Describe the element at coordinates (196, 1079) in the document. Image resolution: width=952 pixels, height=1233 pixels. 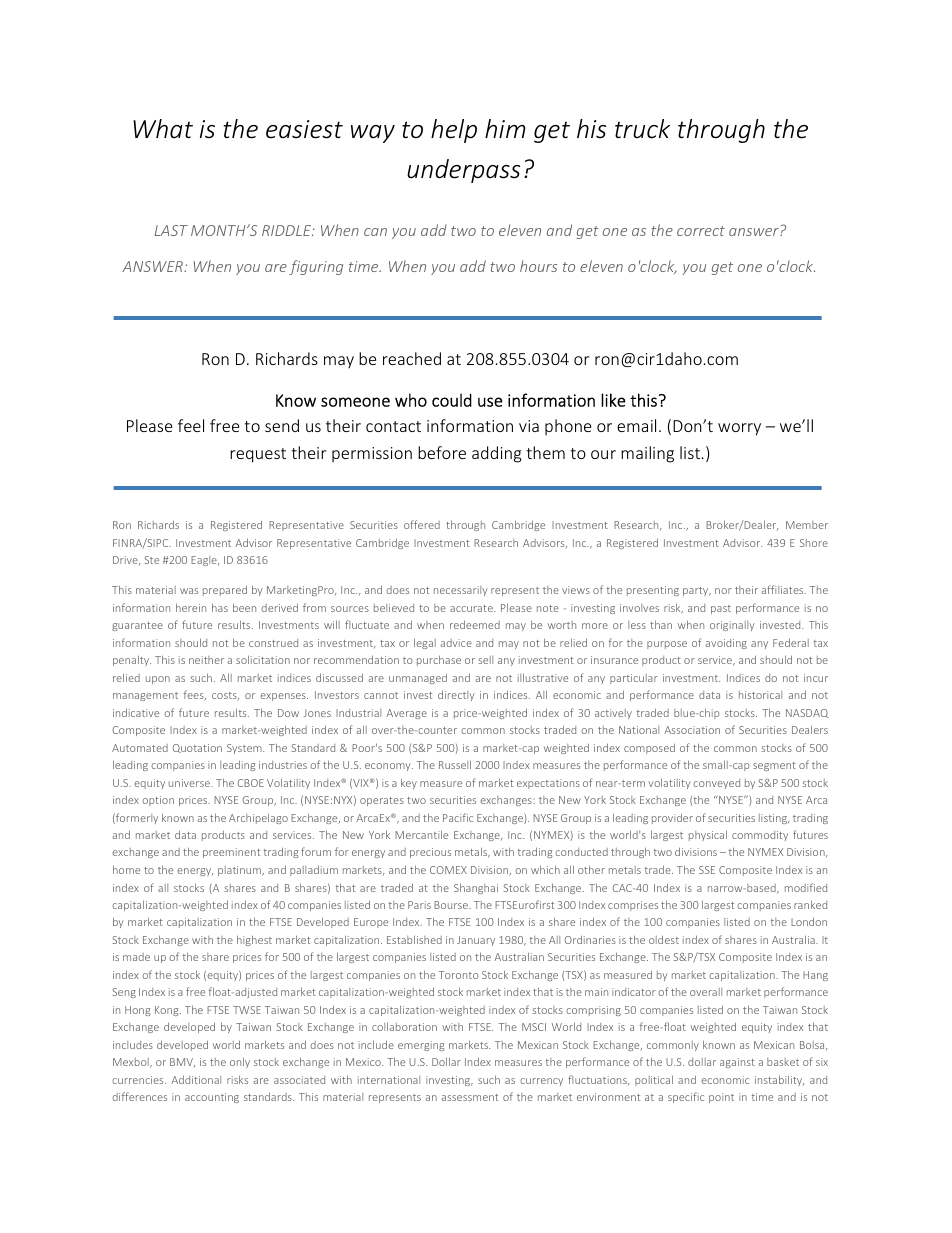
I see `Additional` at that location.
